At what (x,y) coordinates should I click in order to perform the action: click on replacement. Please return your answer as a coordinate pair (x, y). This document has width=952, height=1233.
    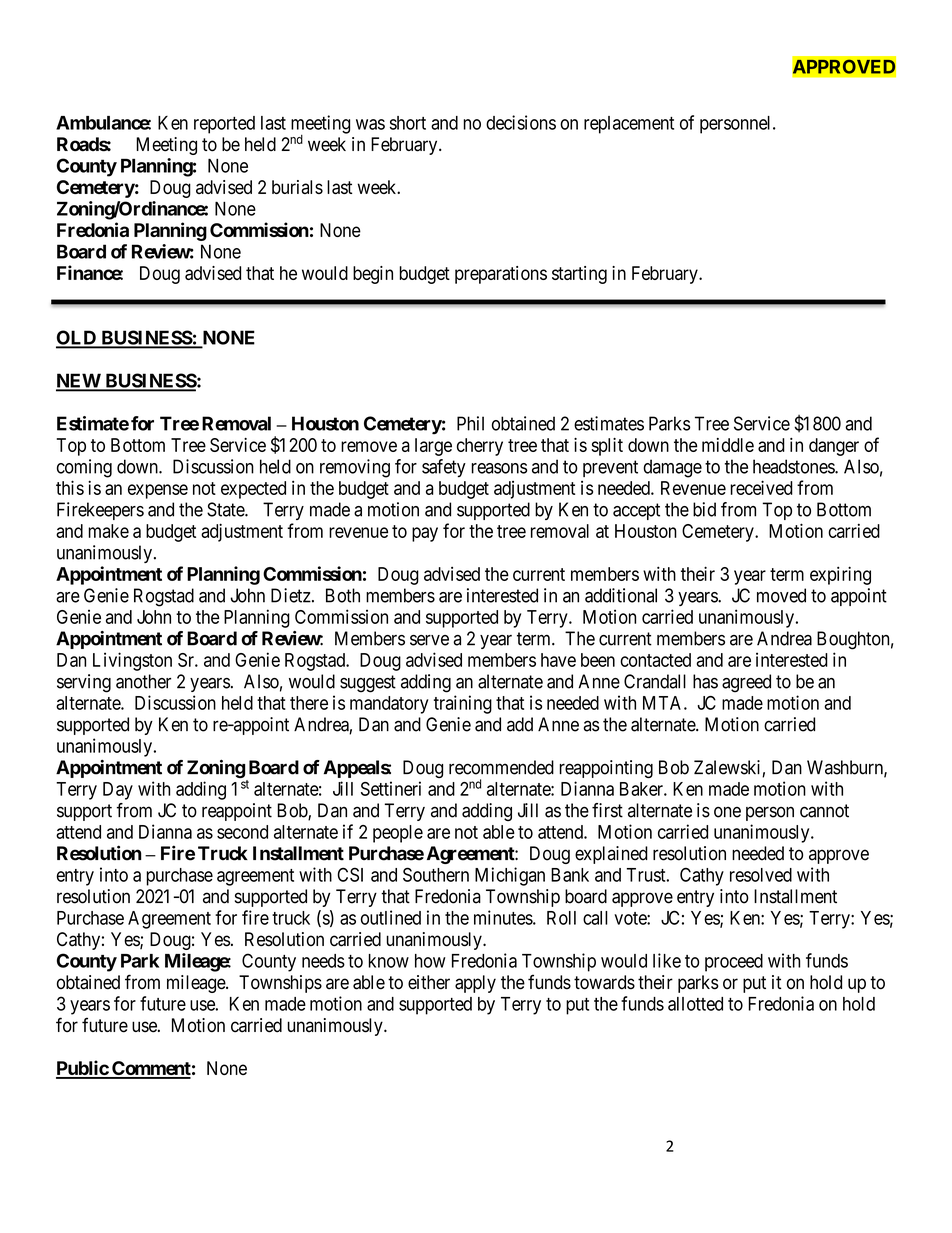
    Looking at the image, I should click on (629, 125).
